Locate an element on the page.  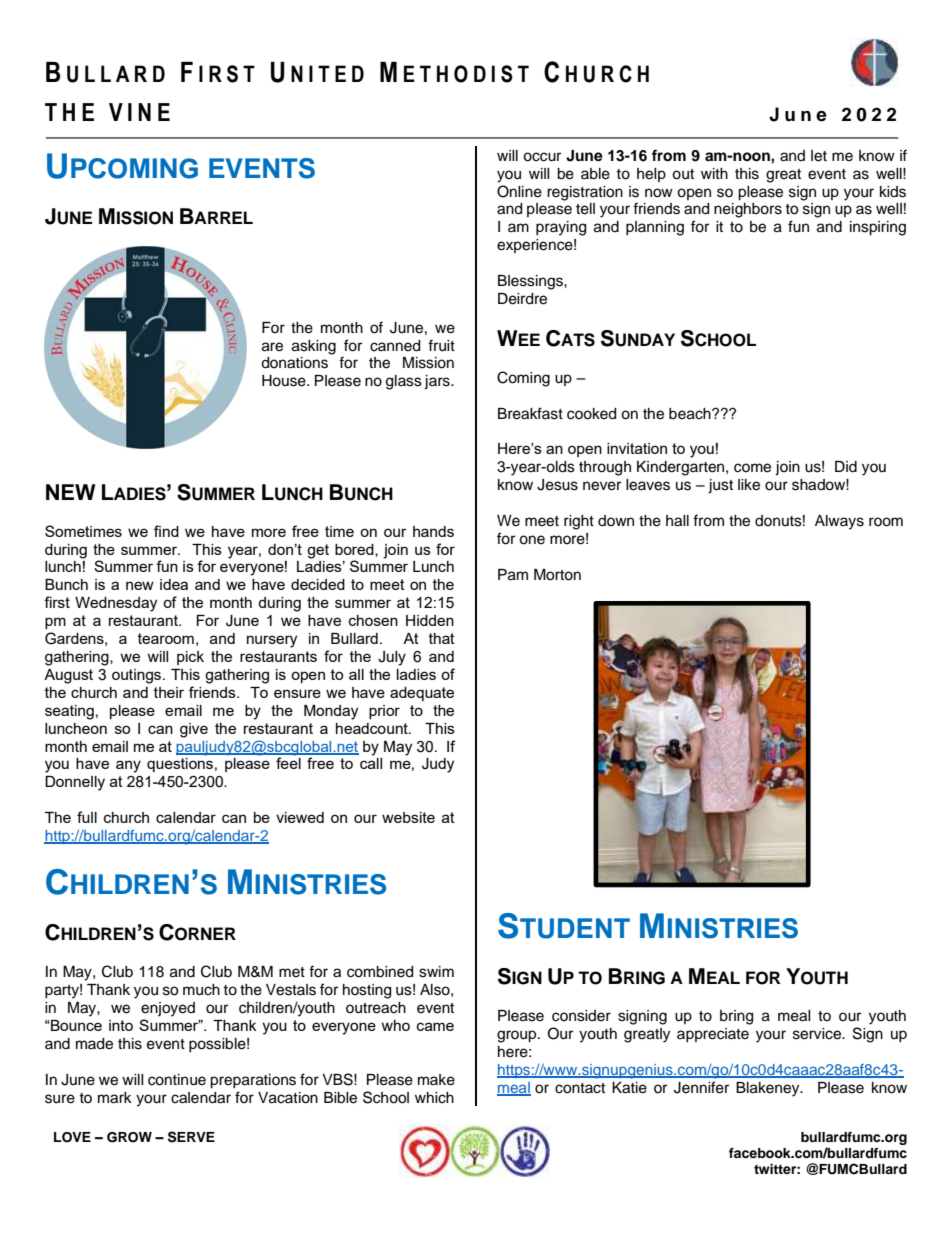
are is located at coordinates (272, 347).
